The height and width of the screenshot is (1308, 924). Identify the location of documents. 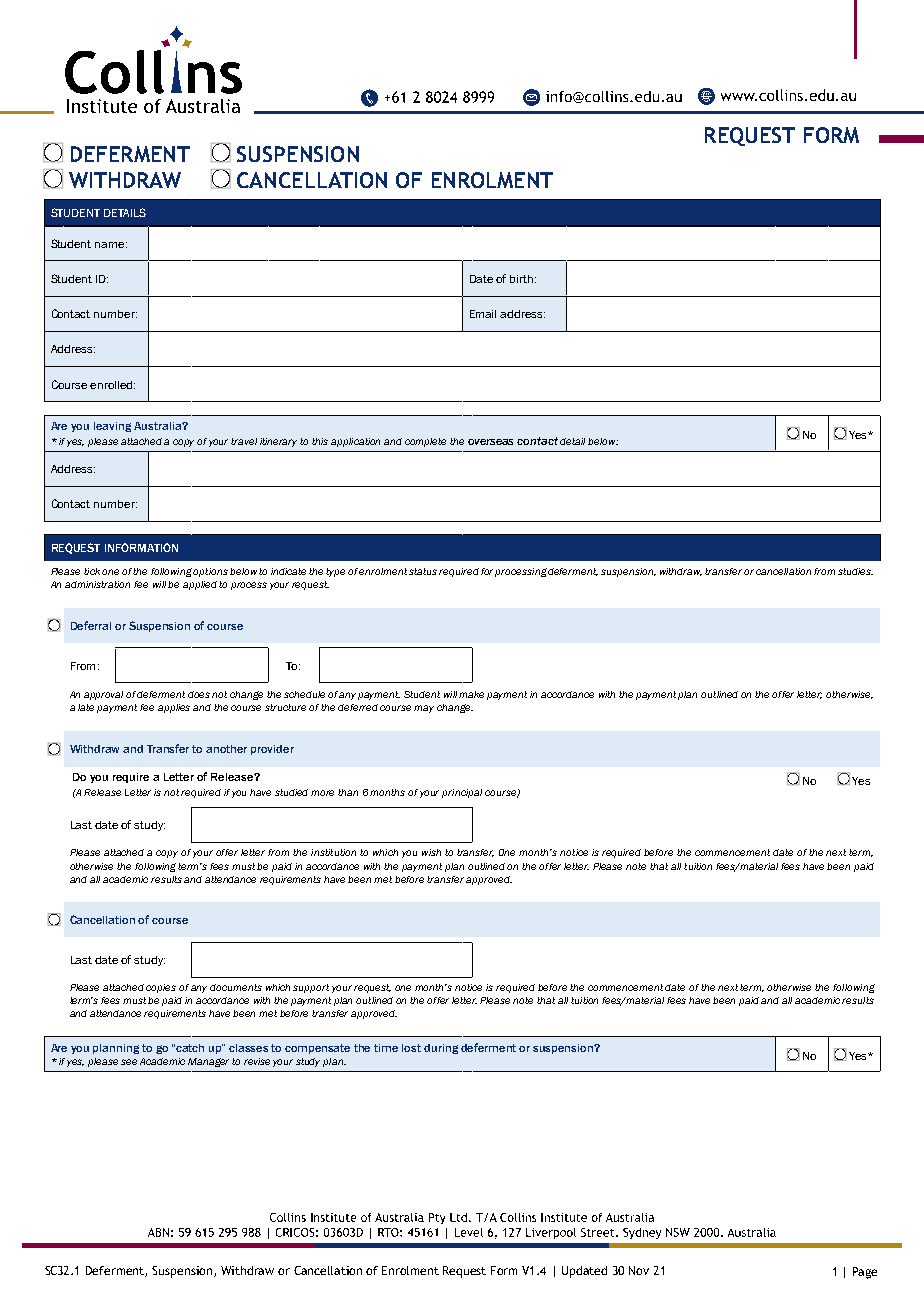
(236, 987).
